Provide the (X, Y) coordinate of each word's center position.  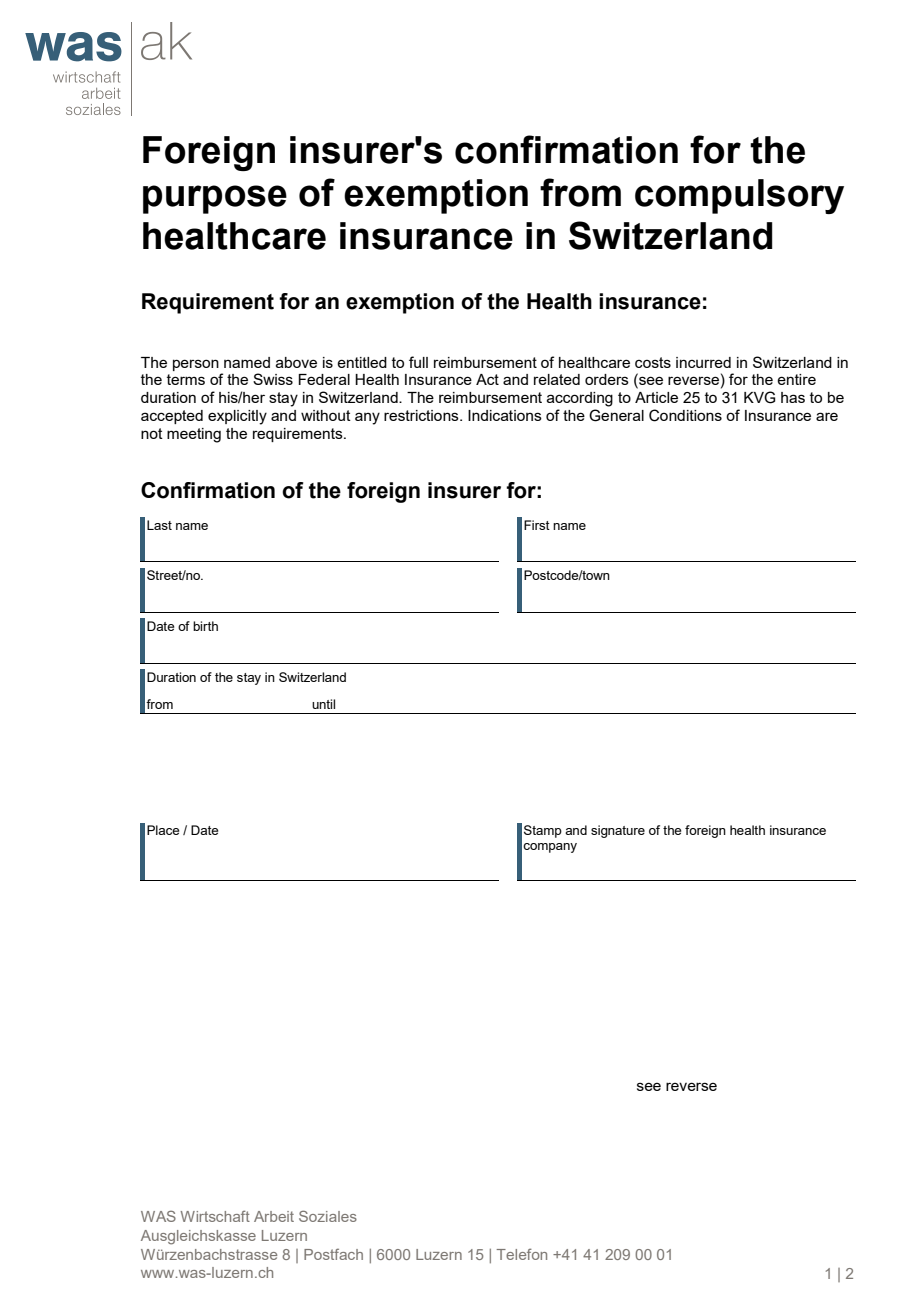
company (550, 848)
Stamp (543, 831)
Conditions (685, 415)
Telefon (521, 1254)
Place (163, 830)
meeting (194, 435)
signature (618, 831)
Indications (505, 415)
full (418, 362)
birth (205, 626)
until (323, 704)
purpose (215, 199)
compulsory (739, 196)
